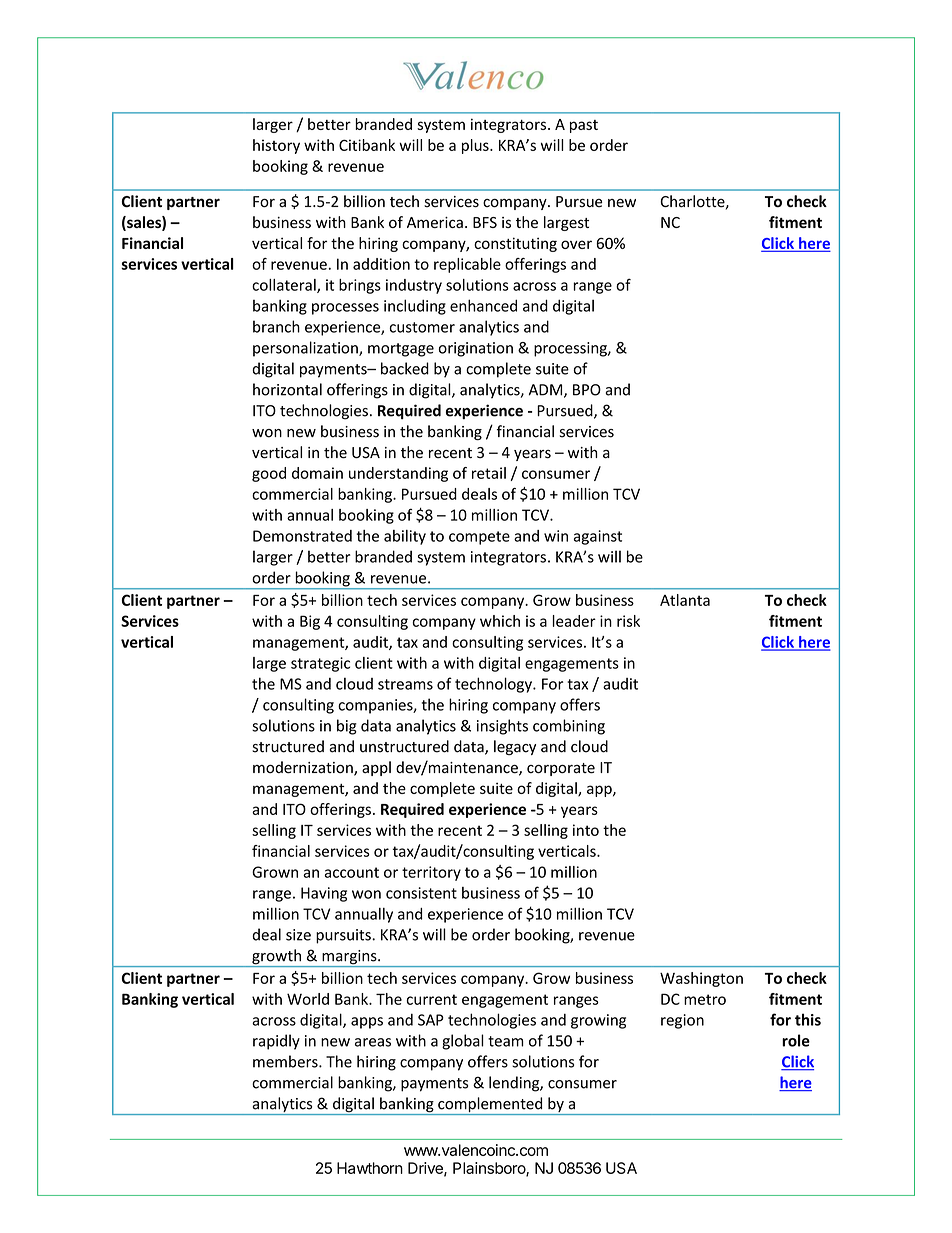 This screenshot has width=952, height=1233. Describe the element at coordinates (276, 146) in the screenshot. I see `history` at that location.
